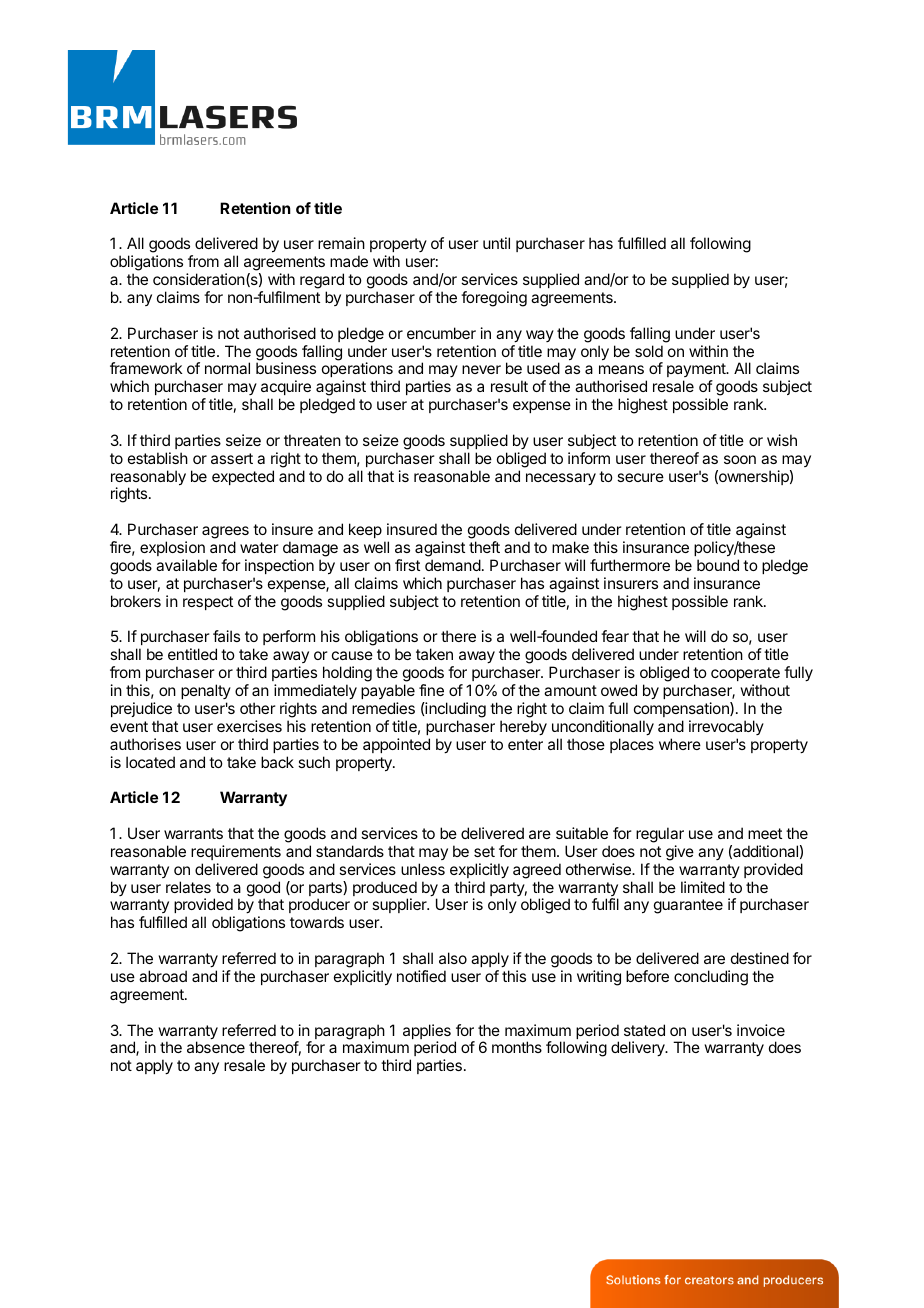 The image size is (924, 1308). I want to click on available, so click(186, 565).
